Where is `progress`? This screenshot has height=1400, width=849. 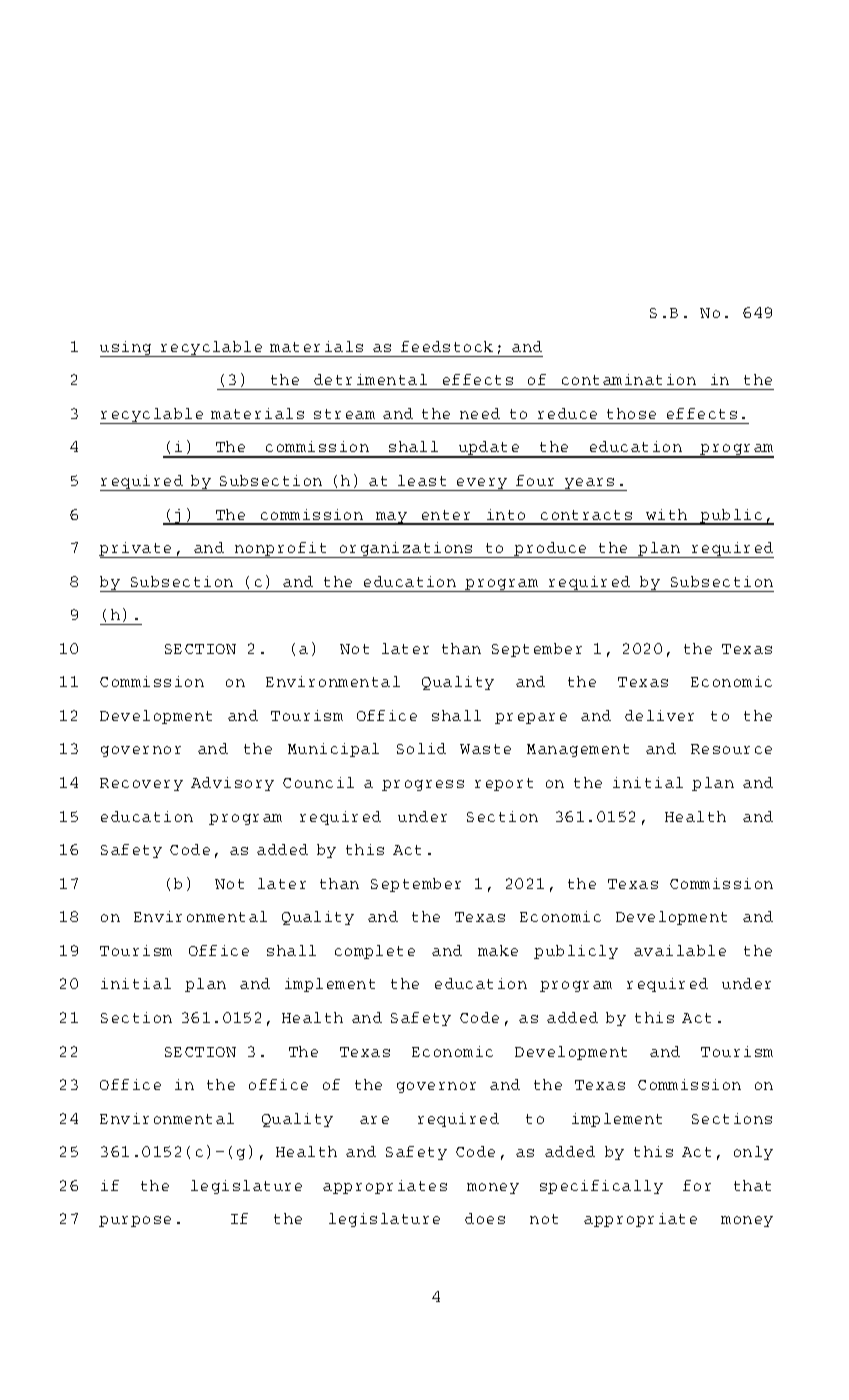 progress is located at coordinates (423, 785).
